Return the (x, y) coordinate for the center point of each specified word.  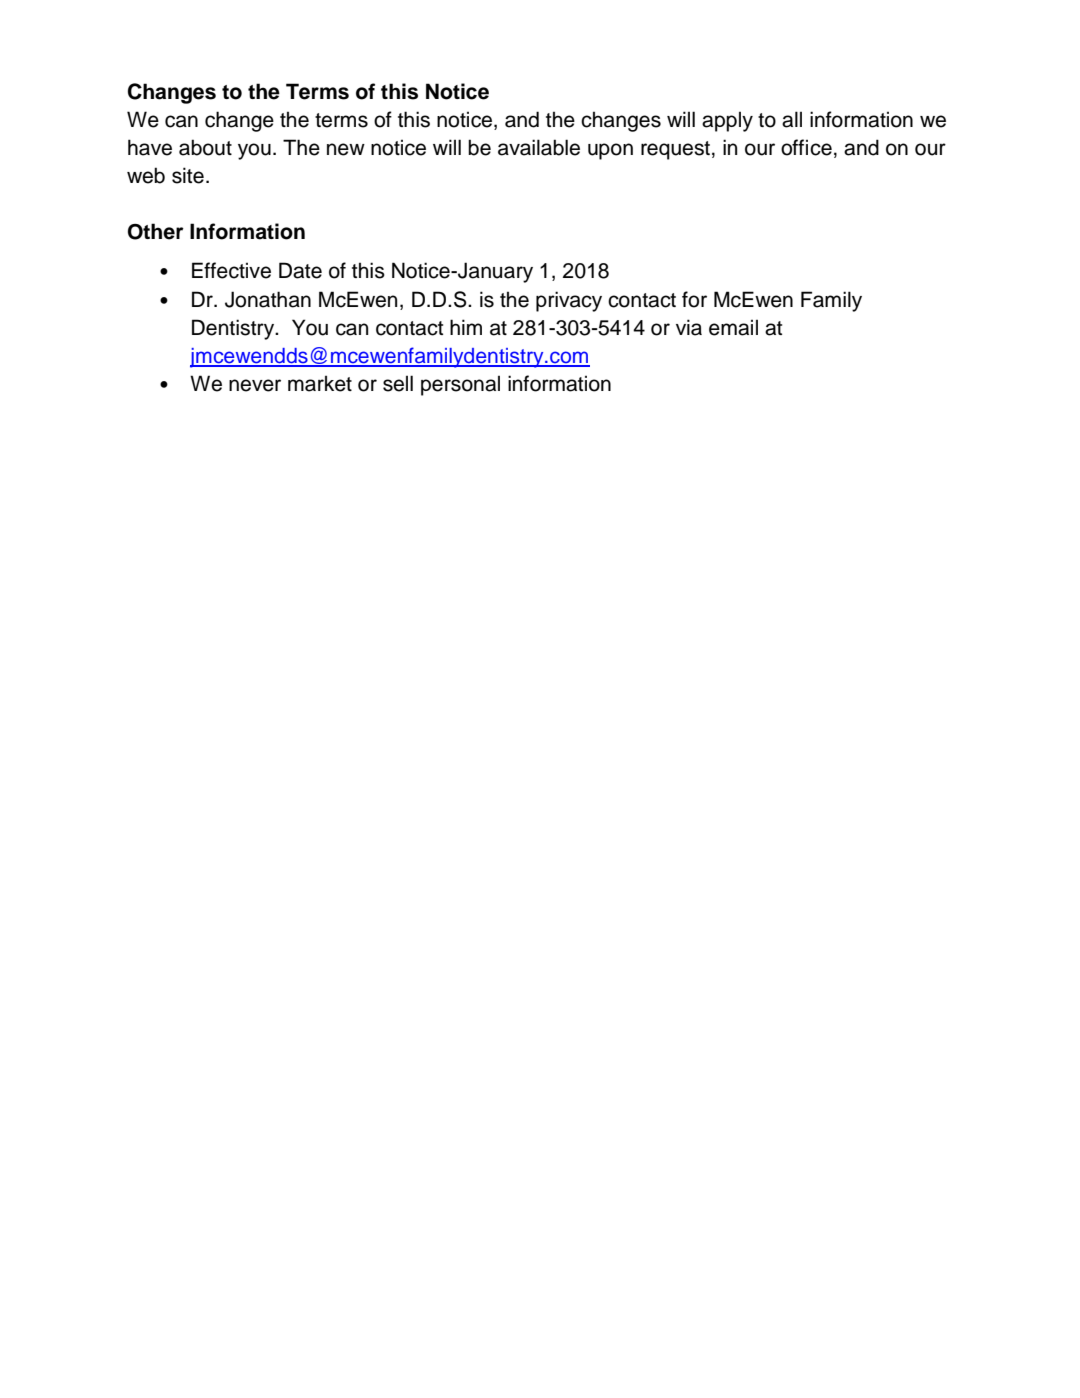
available (539, 147)
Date (300, 270)
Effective (231, 270)
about (205, 147)
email (733, 327)
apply (727, 121)
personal (460, 385)
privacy (569, 301)
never (255, 385)
